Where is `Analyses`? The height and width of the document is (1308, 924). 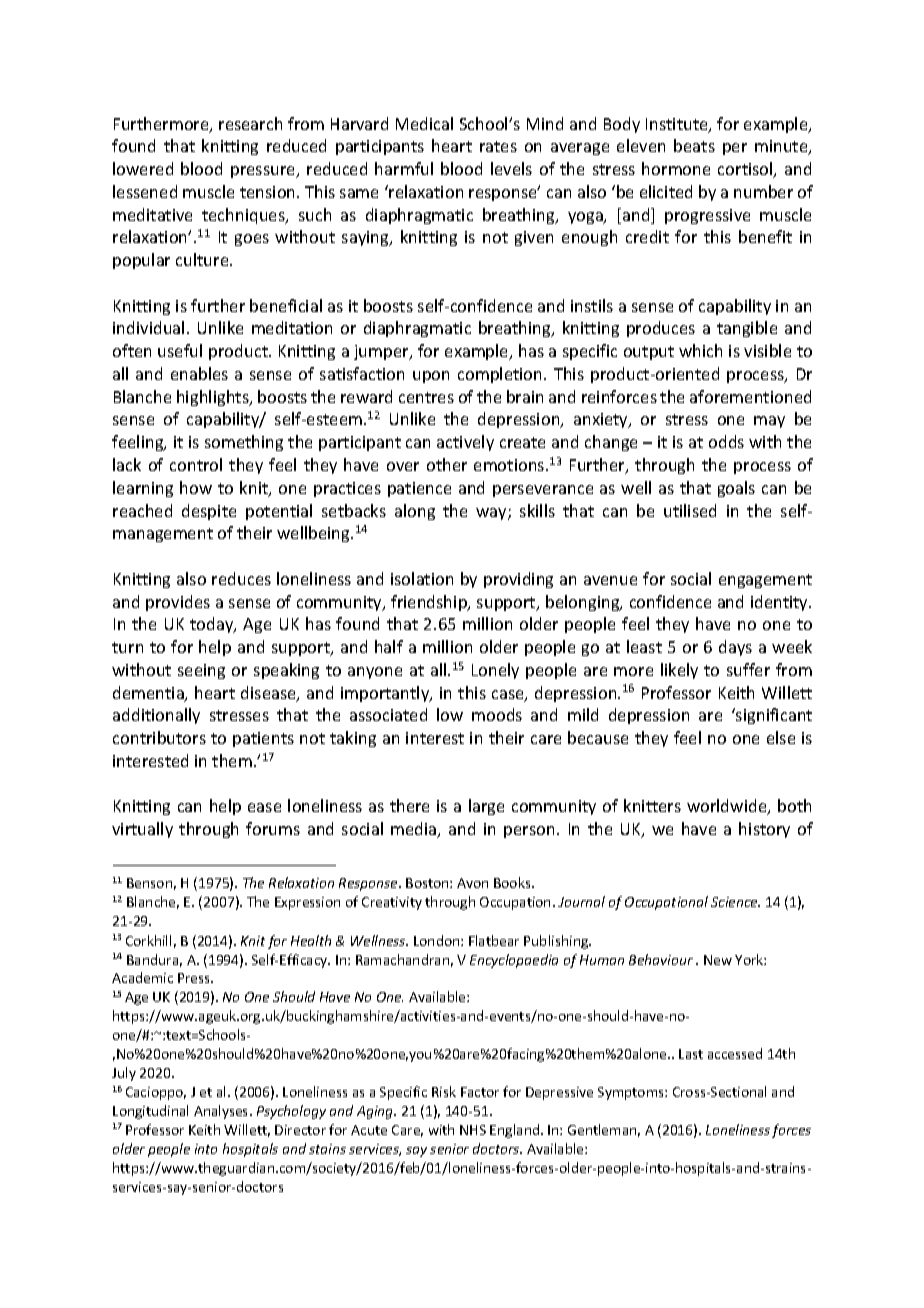
Analyses is located at coordinates (222, 1112).
